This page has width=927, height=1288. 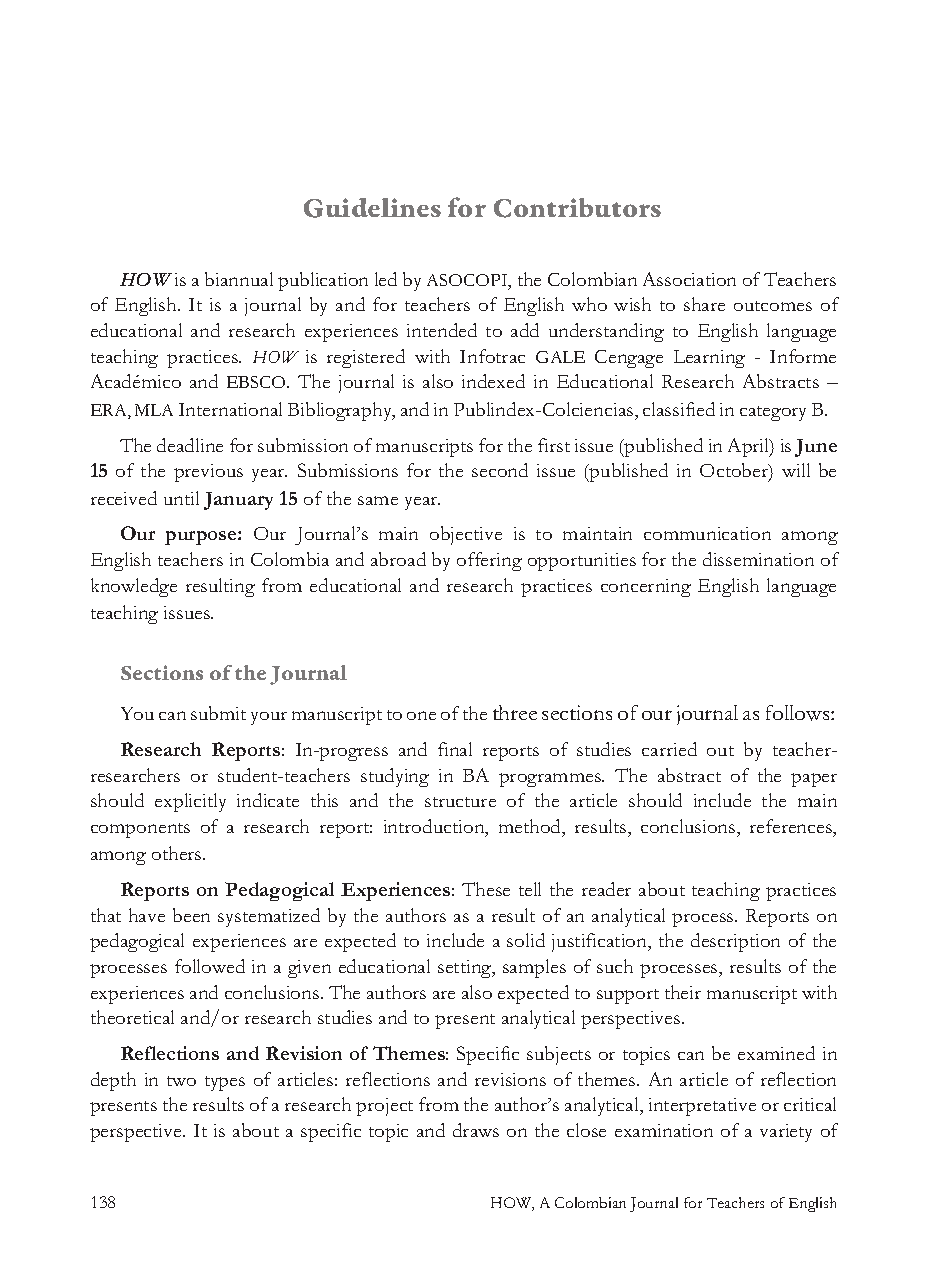 What do you see at coordinates (372, 208) in the page?
I see `Guidelines` at bounding box center [372, 208].
